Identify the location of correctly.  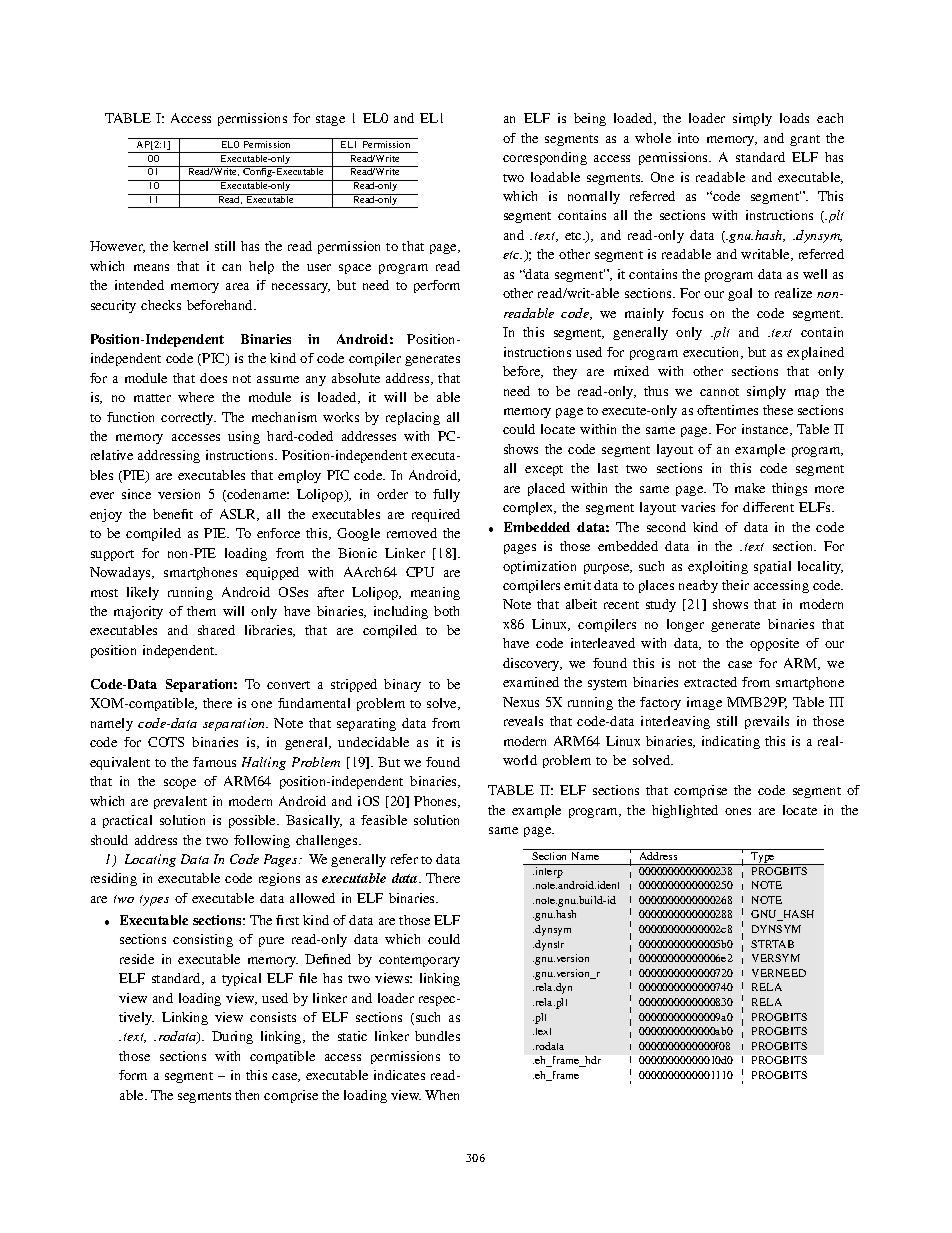
(188, 418).
